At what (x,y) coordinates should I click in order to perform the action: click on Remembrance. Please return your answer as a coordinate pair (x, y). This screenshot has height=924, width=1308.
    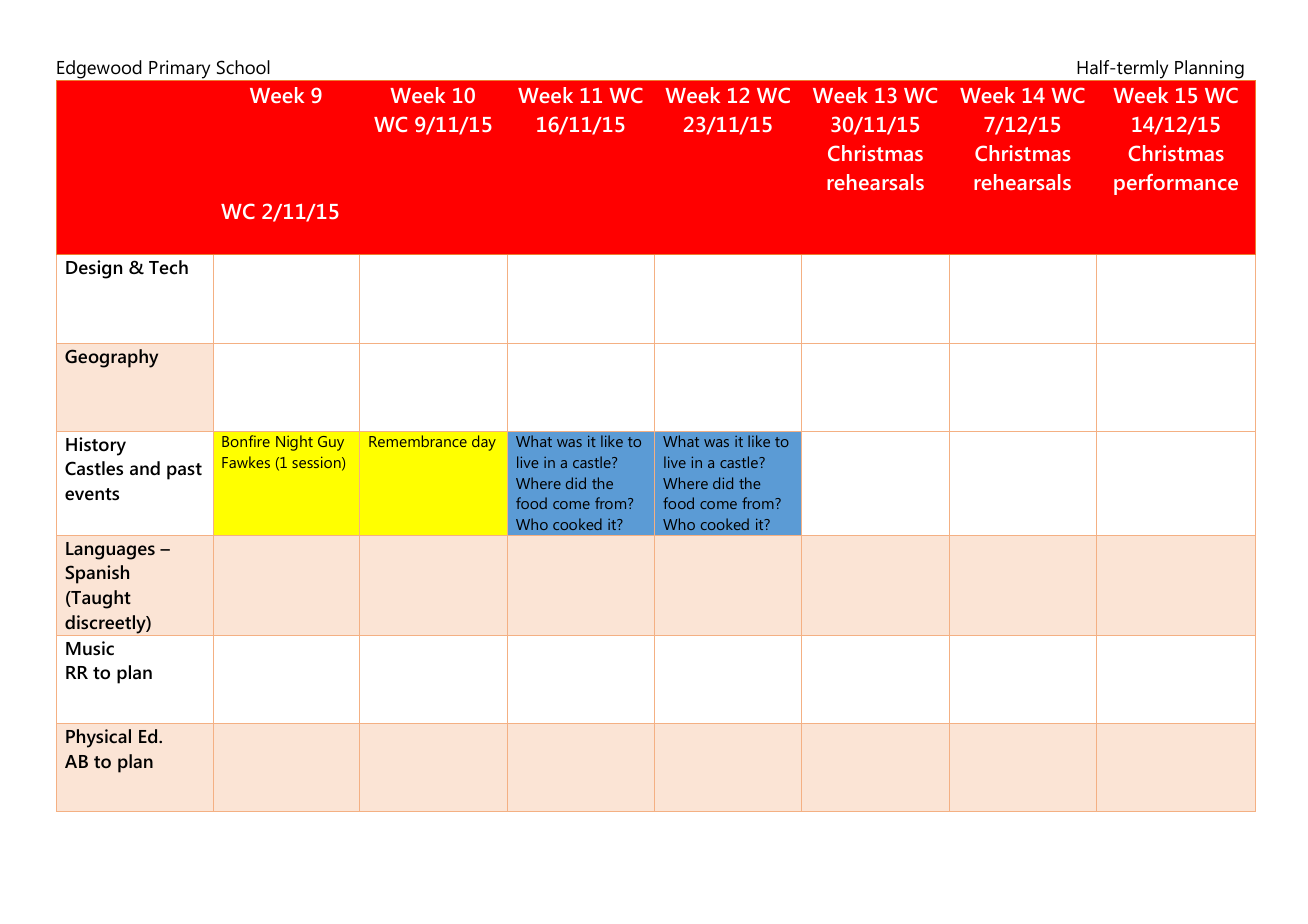
    Looking at the image, I should click on (418, 441).
